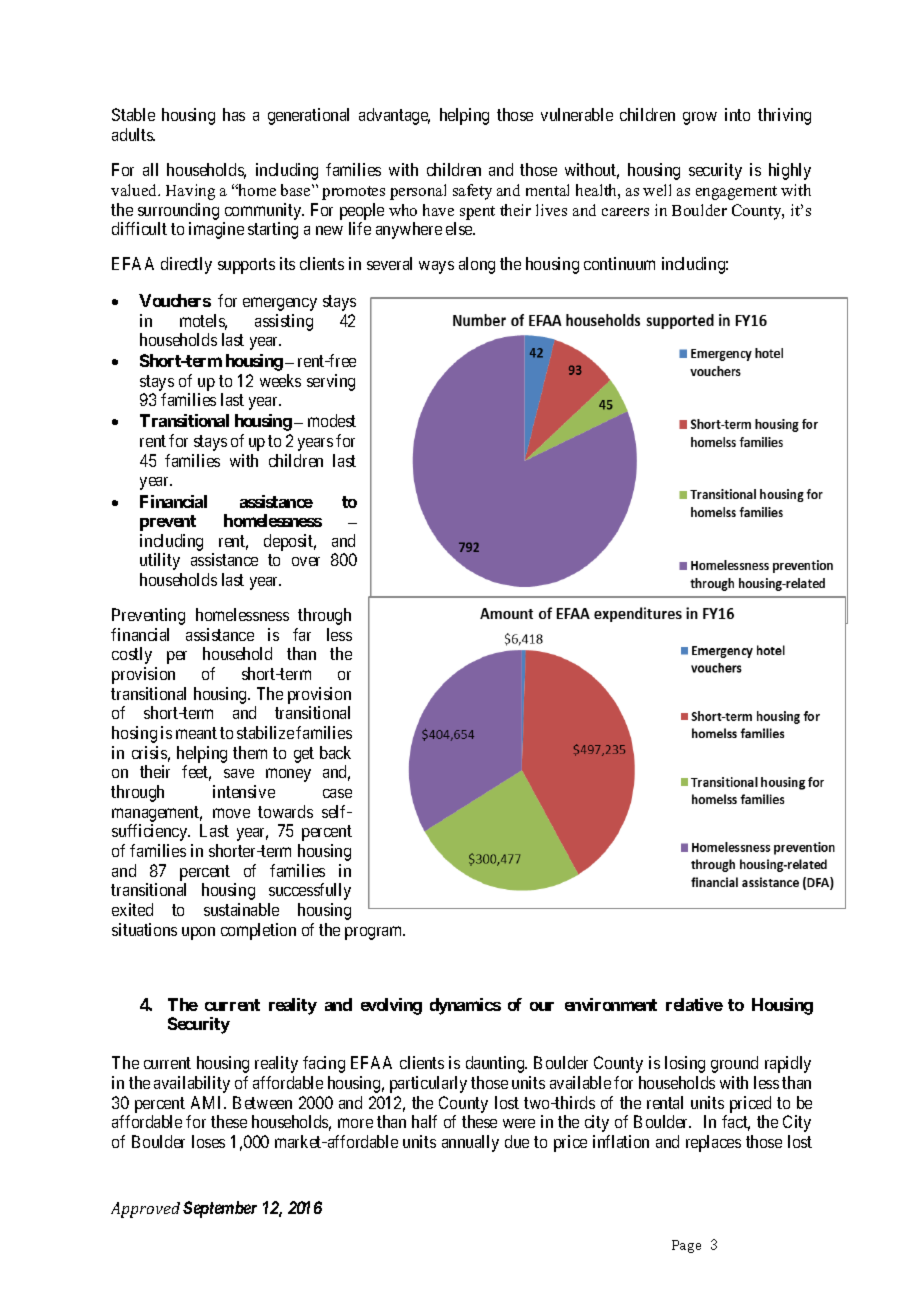 This image has width=924, height=1309. What do you see at coordinates (375, 933) in the image?
I see `program` at bounding box center [375, 933].
